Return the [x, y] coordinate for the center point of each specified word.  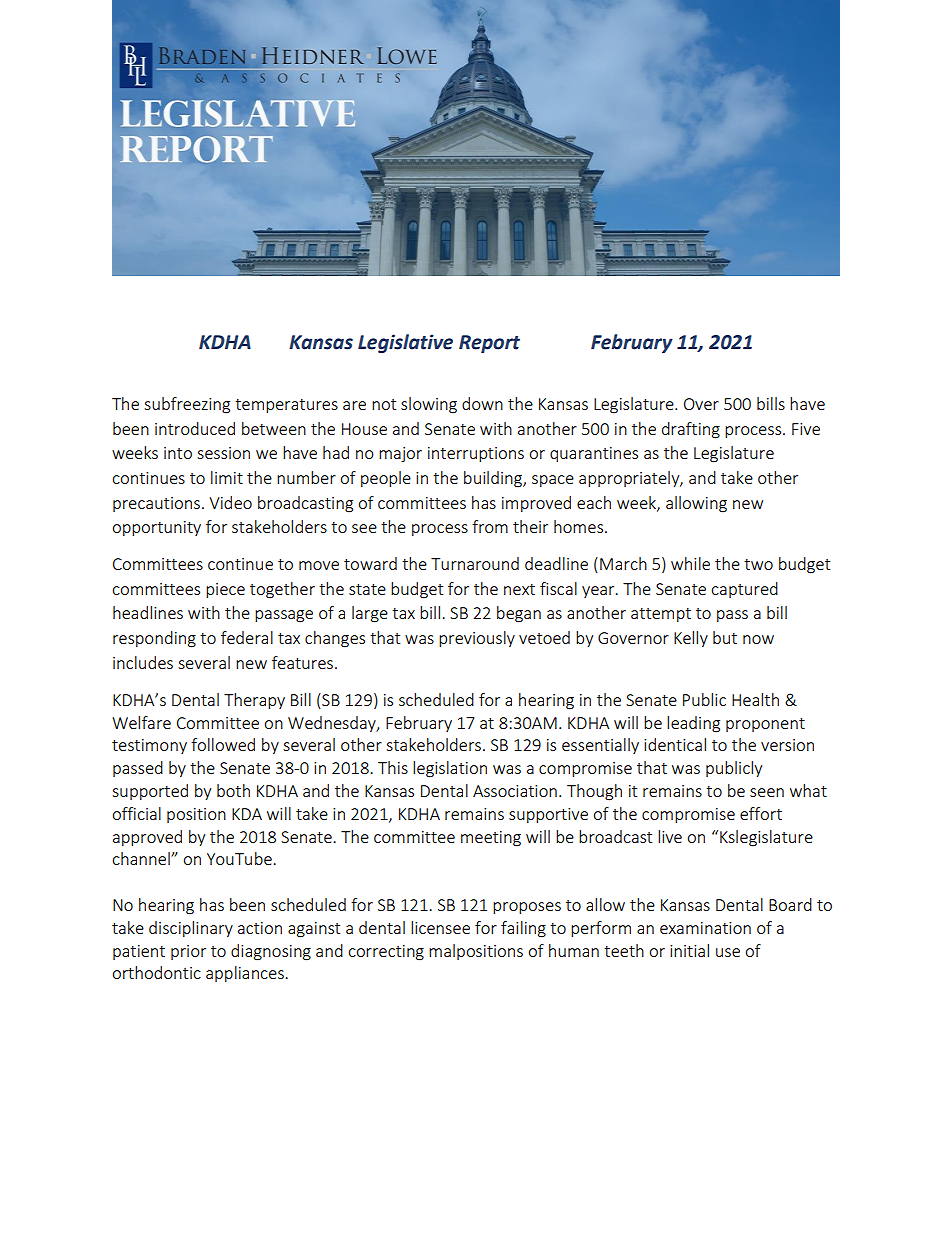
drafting [691, 430]
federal [247, 637]
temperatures [286, 406]
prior [188, 952]
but [725, 637]
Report [489, 344]
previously [477, 639]
